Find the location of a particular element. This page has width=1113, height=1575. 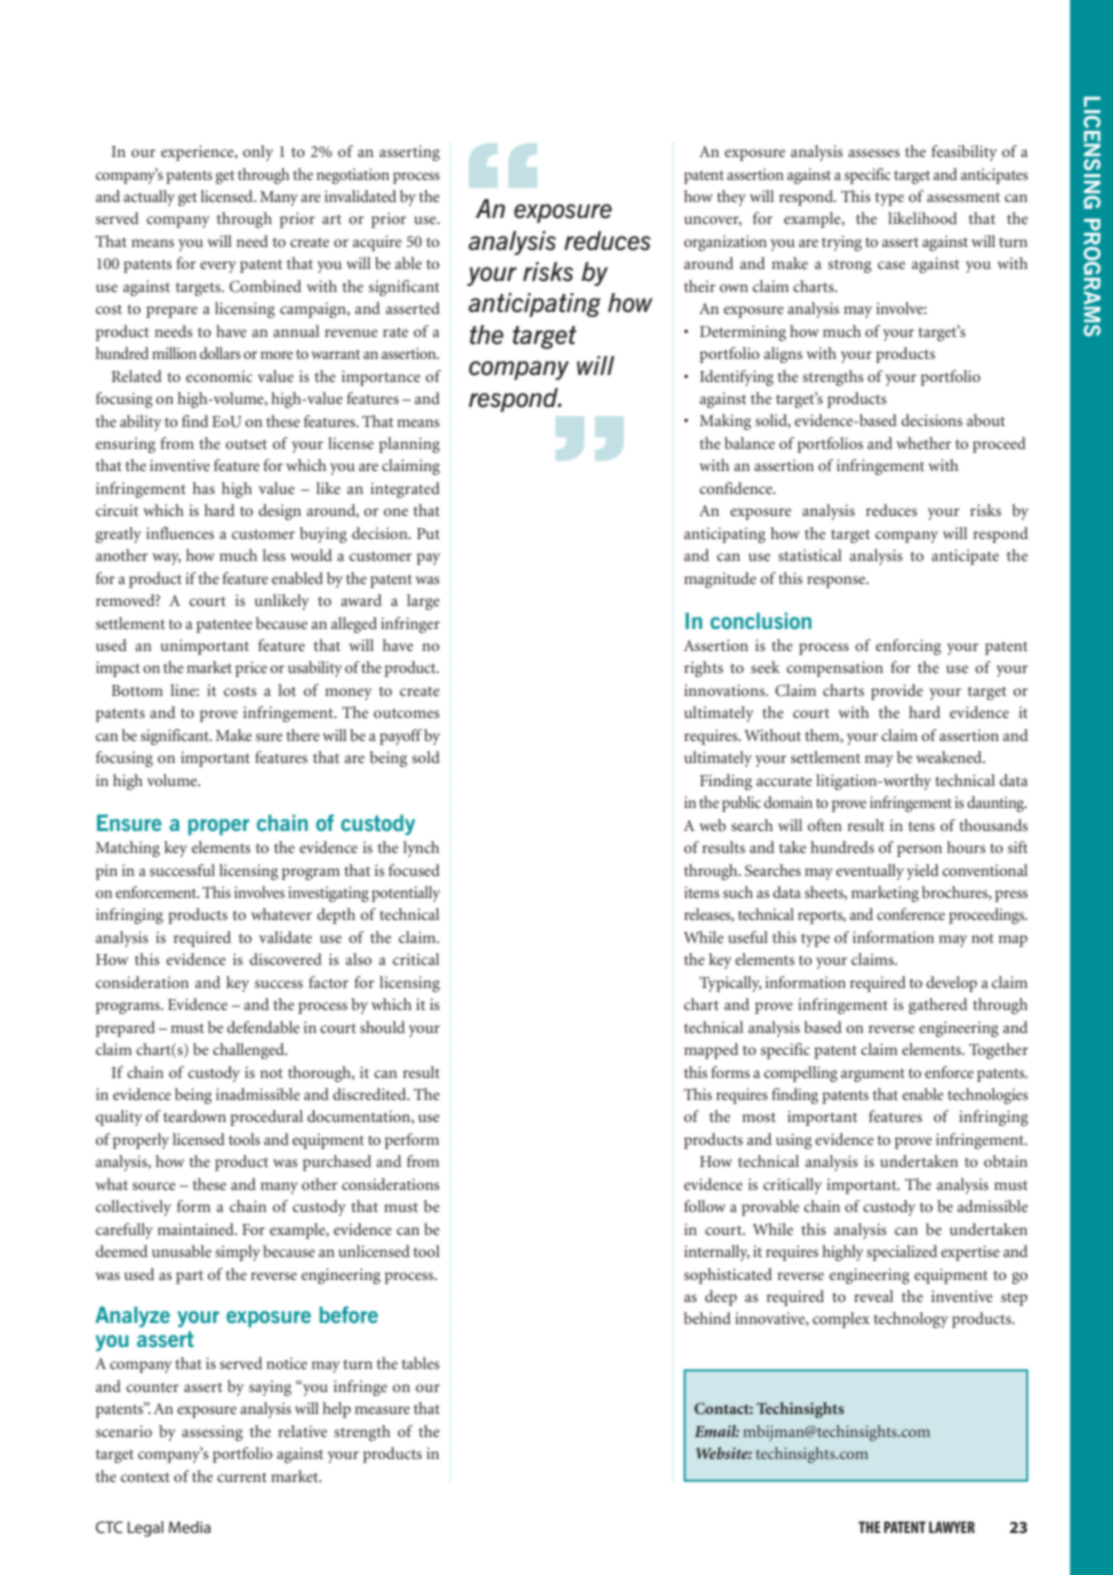

provide is located at coordinates (897, 692).
